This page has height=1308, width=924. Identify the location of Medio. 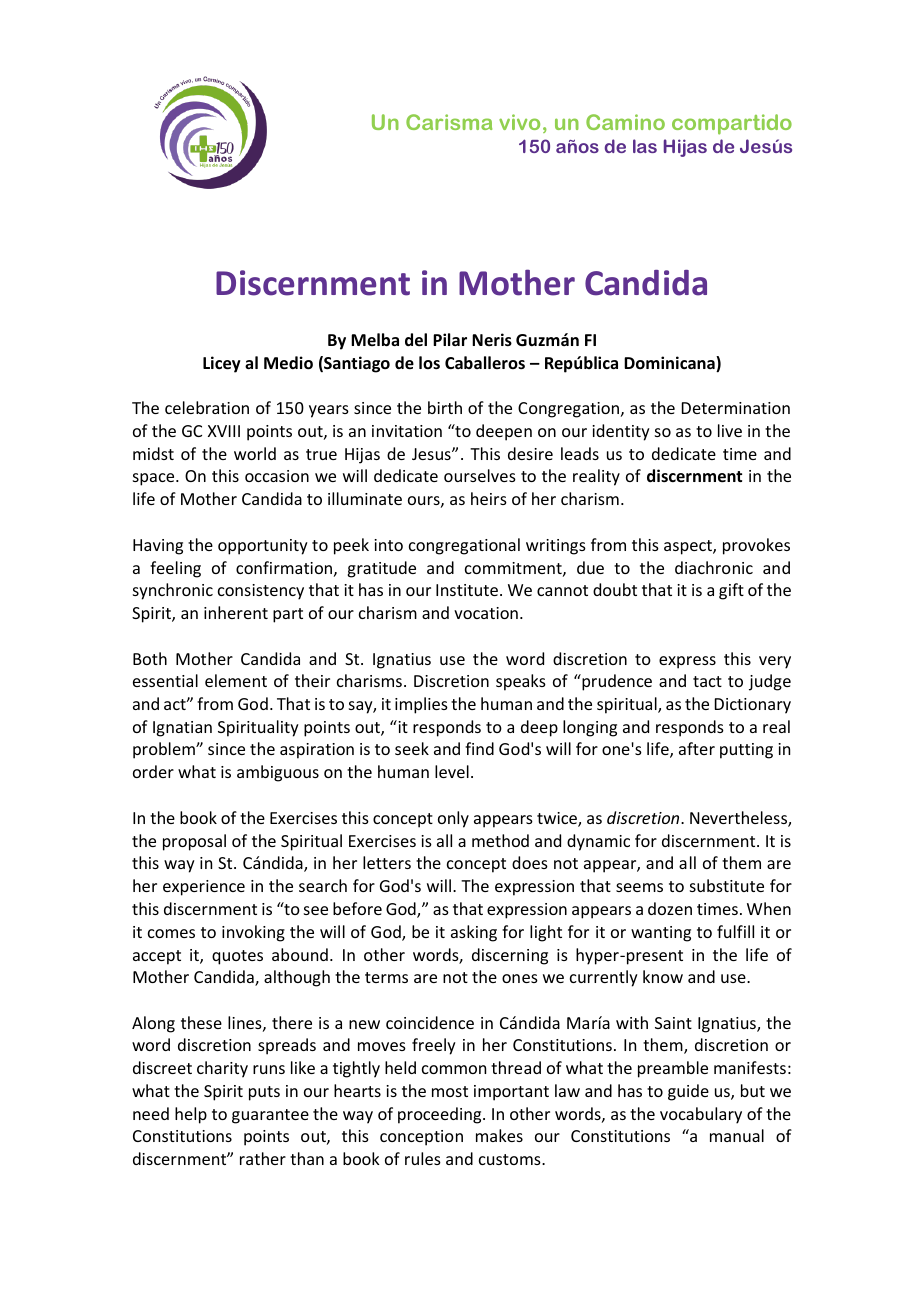
(288, 363).
